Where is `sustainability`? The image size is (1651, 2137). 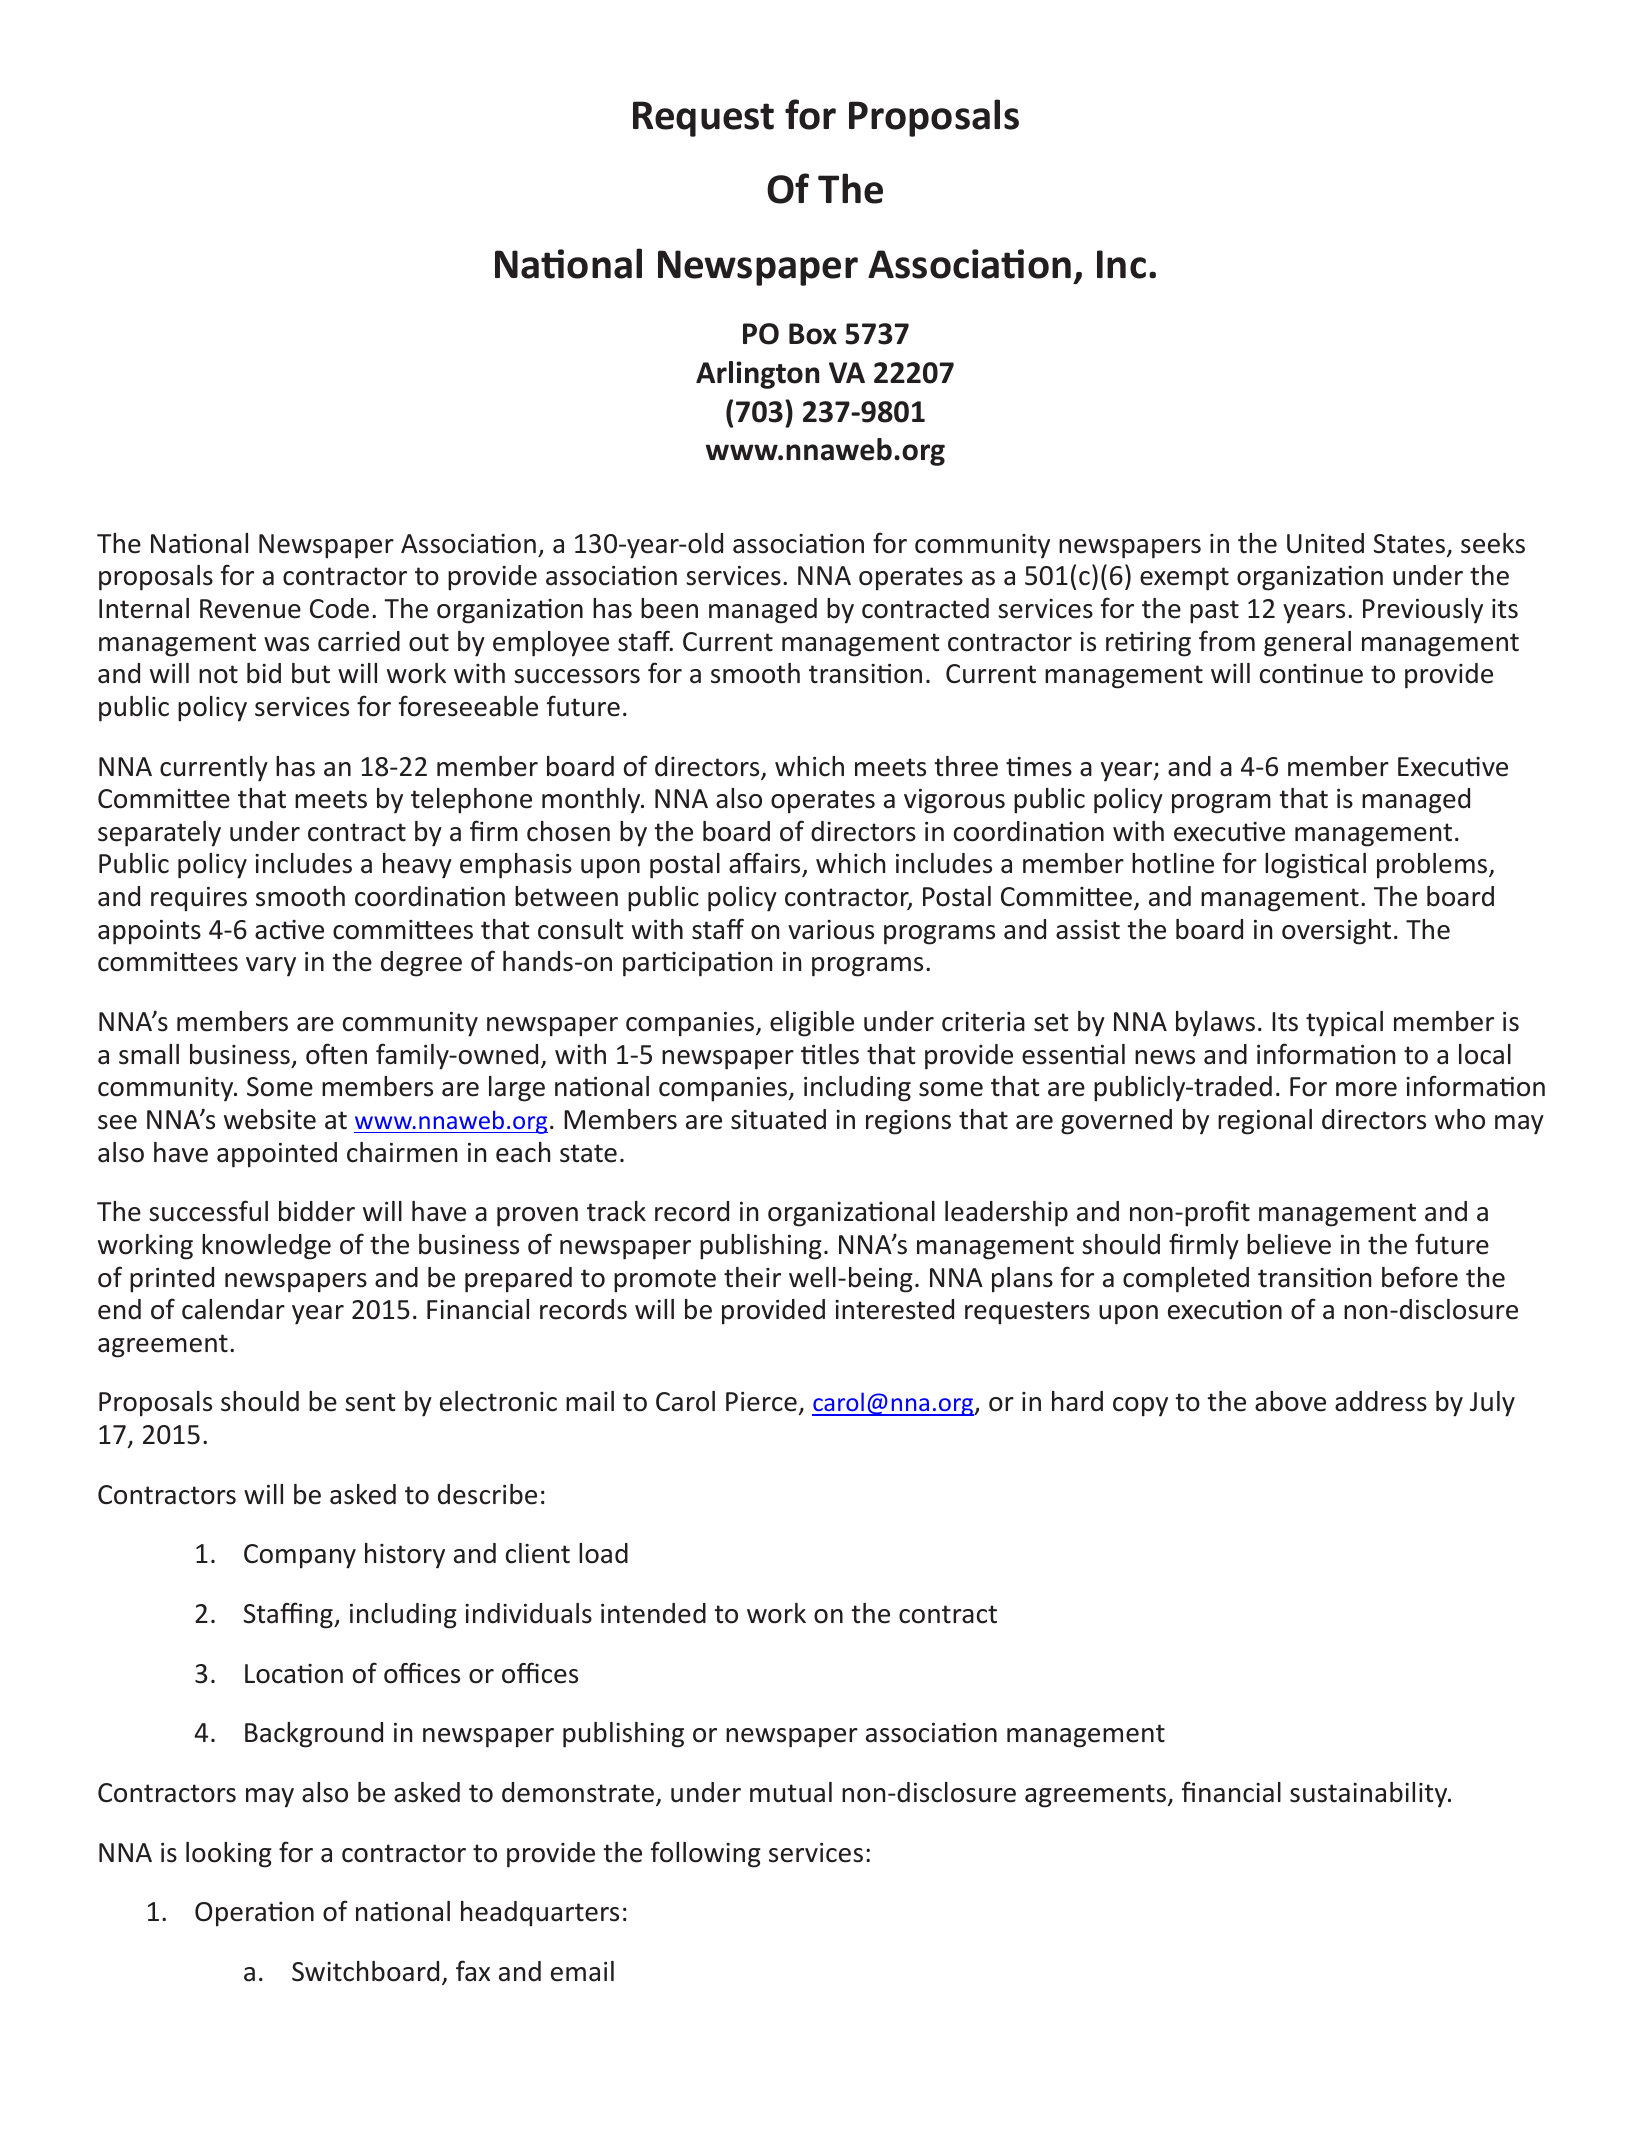
sustainability is located at coordinates (1370, 1795).
